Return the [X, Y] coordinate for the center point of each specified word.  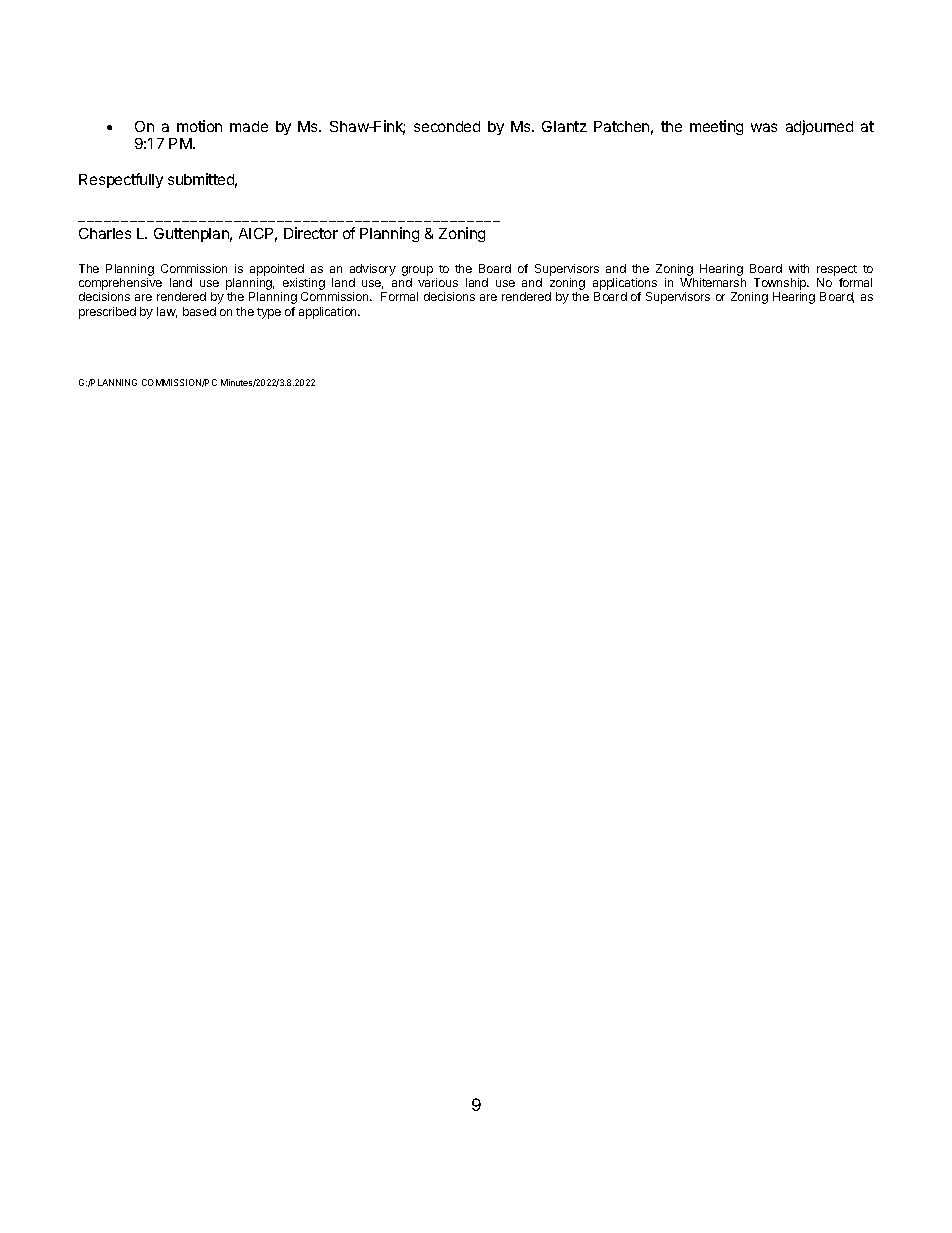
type [269, 313]
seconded [447, 126]
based [199, 311]
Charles [105, 233]
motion [199, 126]
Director [311, 233]
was [764, 127]
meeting [716, 127]
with [799, 268]
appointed [277, 270]
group [417, 271]
